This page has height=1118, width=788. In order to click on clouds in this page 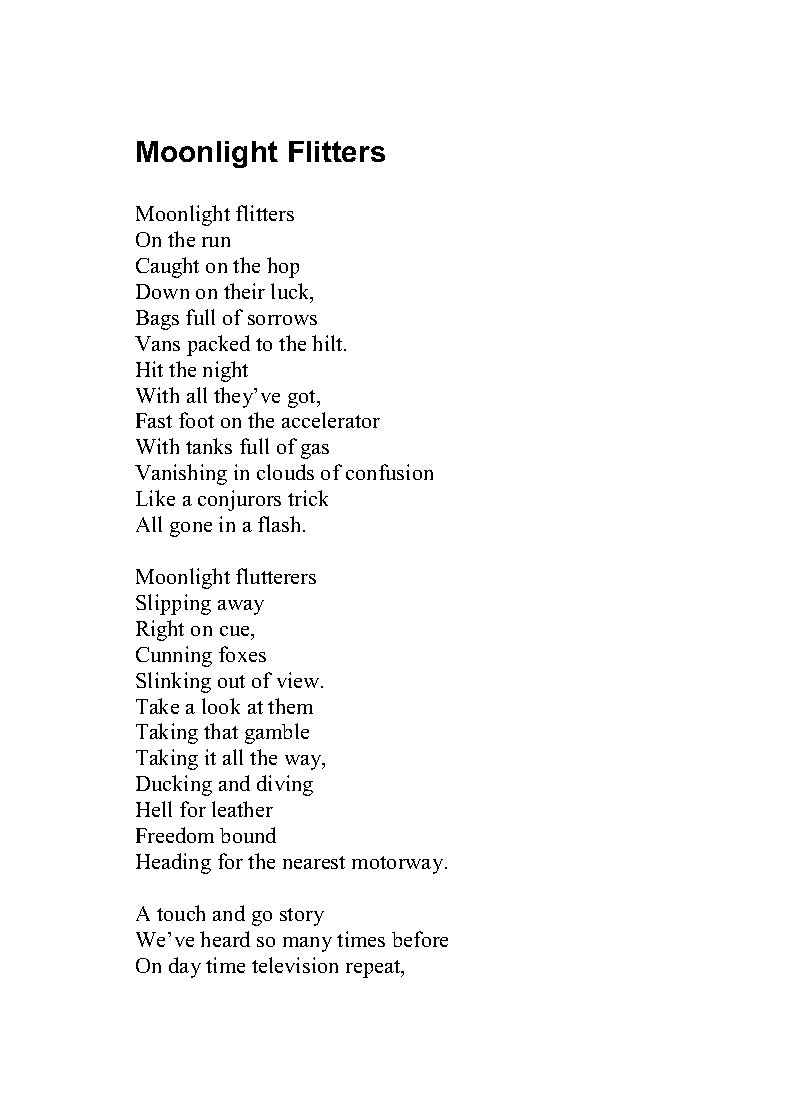, I will do `click(285, 472)`.
